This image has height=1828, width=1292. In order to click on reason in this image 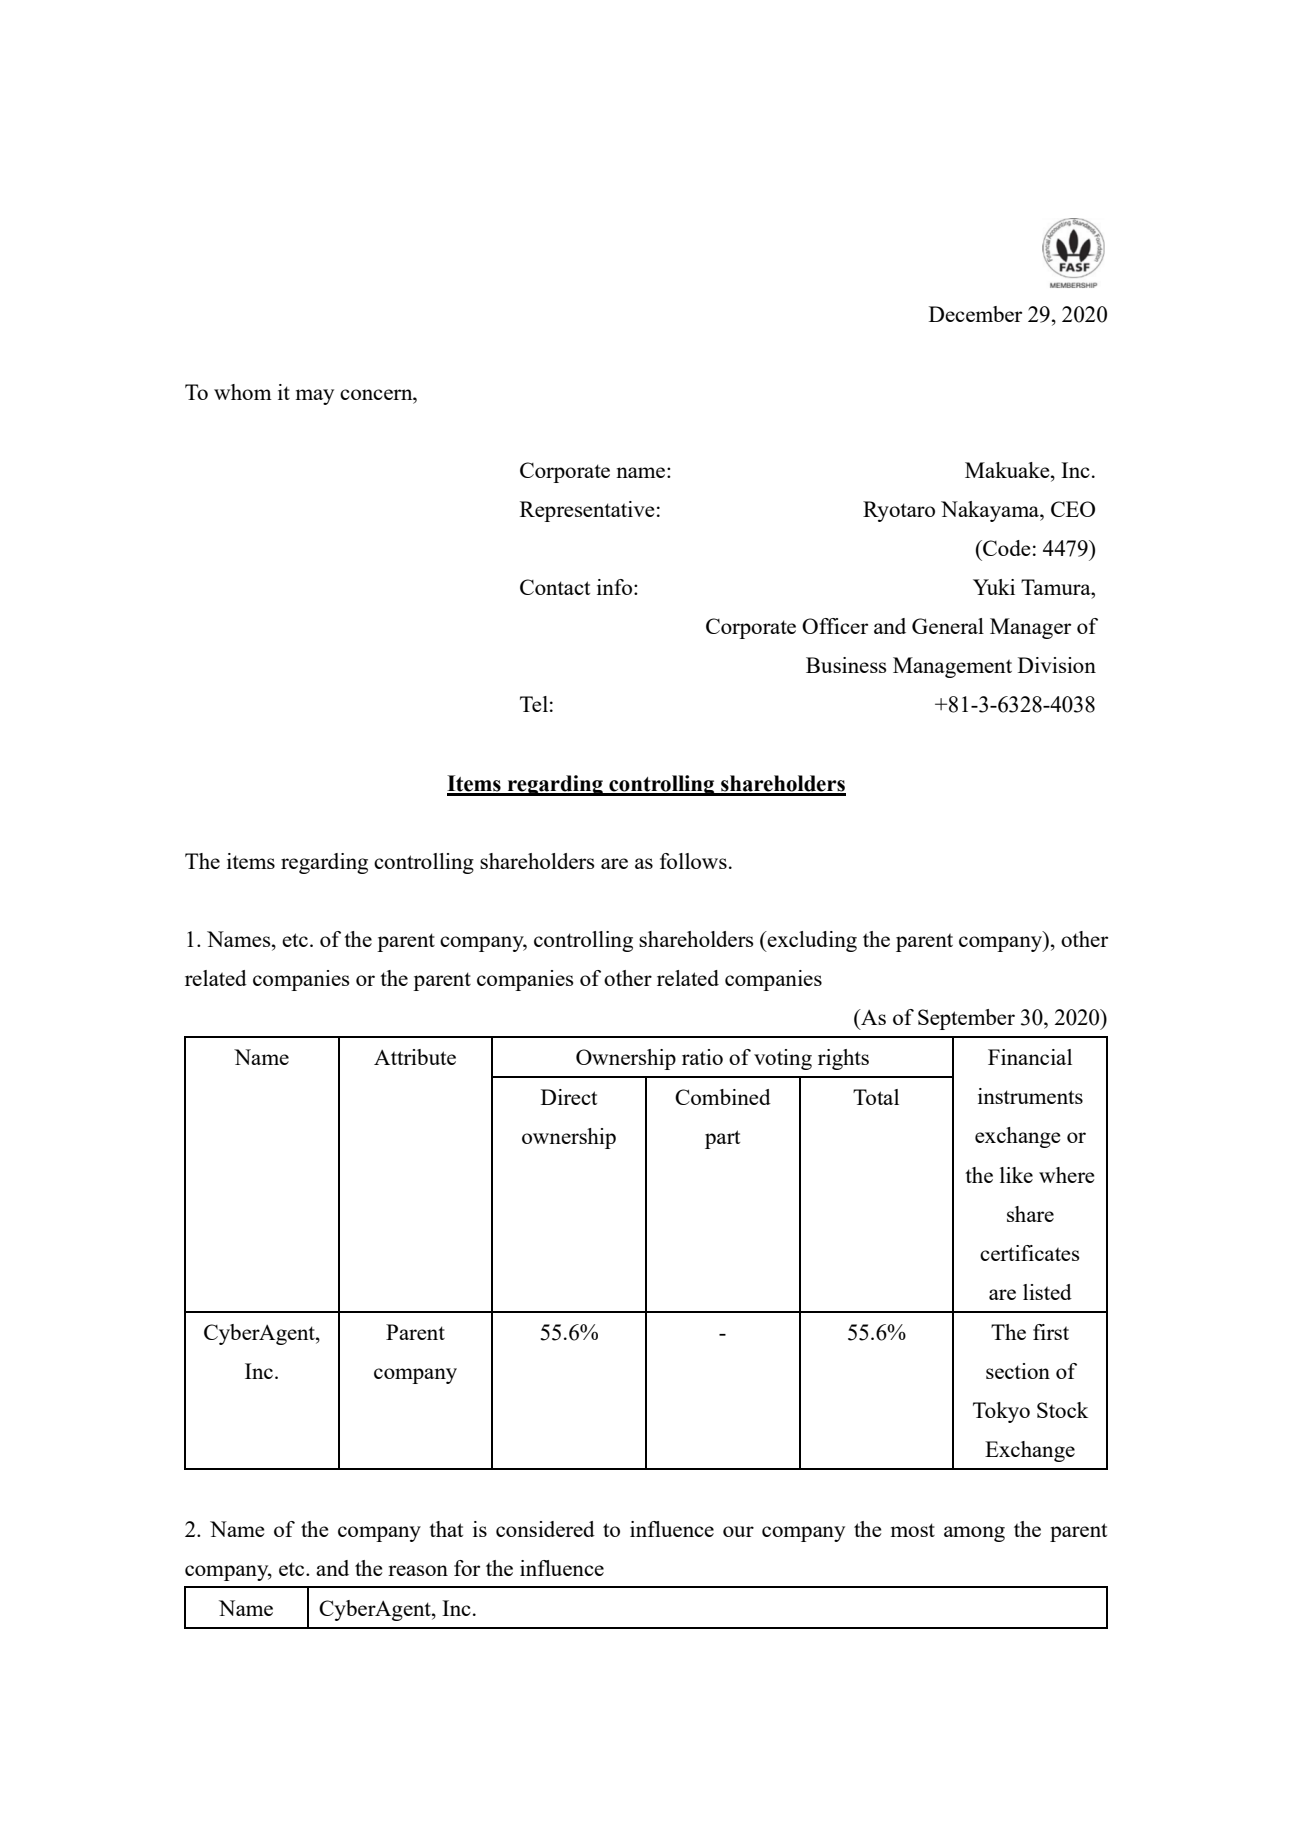, I will do `click(418, 1570)`.
